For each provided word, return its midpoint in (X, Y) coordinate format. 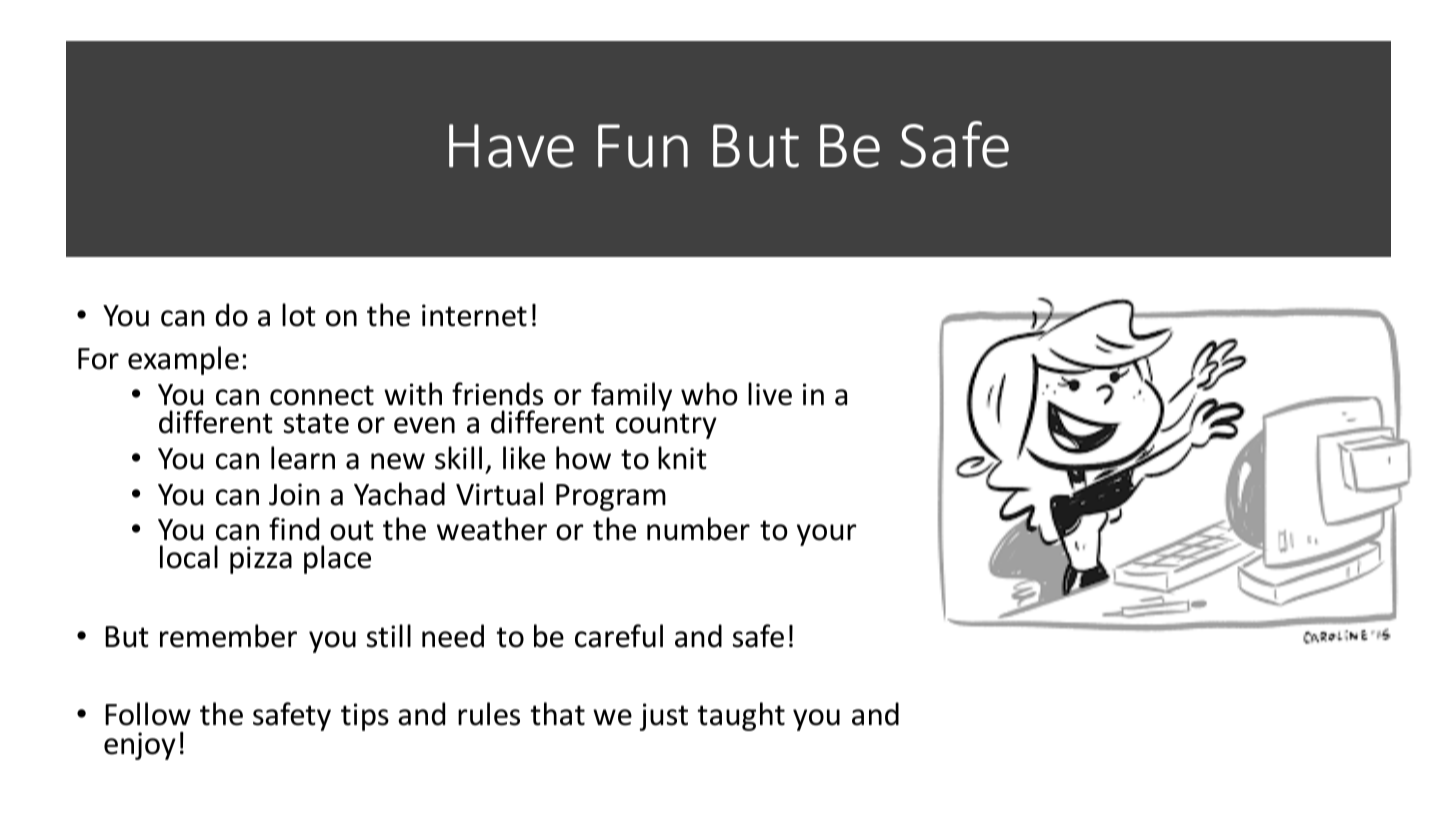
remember (228, 636)
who (709, 394)
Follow (148, 714)
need (453, 636)
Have (511, 146)
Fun (643, 146)
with (413, 394)
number (698, 529)
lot (299, 315)
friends (497, 394)
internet (474, 315)
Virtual (499, 494)
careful (619, 636)
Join (294, 494)
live (770, 394)
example (183, 360)
